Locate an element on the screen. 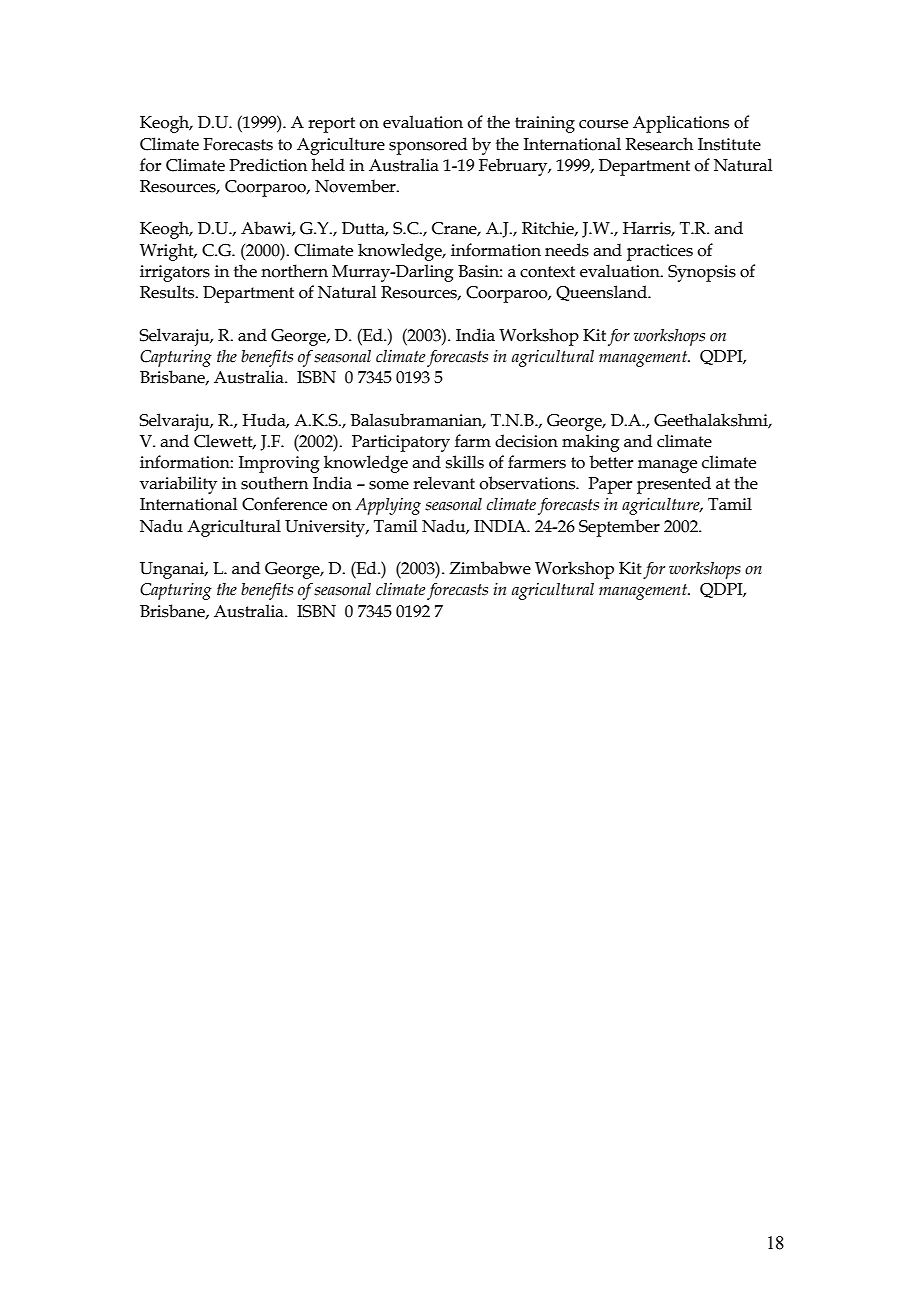  Prediction is located at coordinates (268, 165).
